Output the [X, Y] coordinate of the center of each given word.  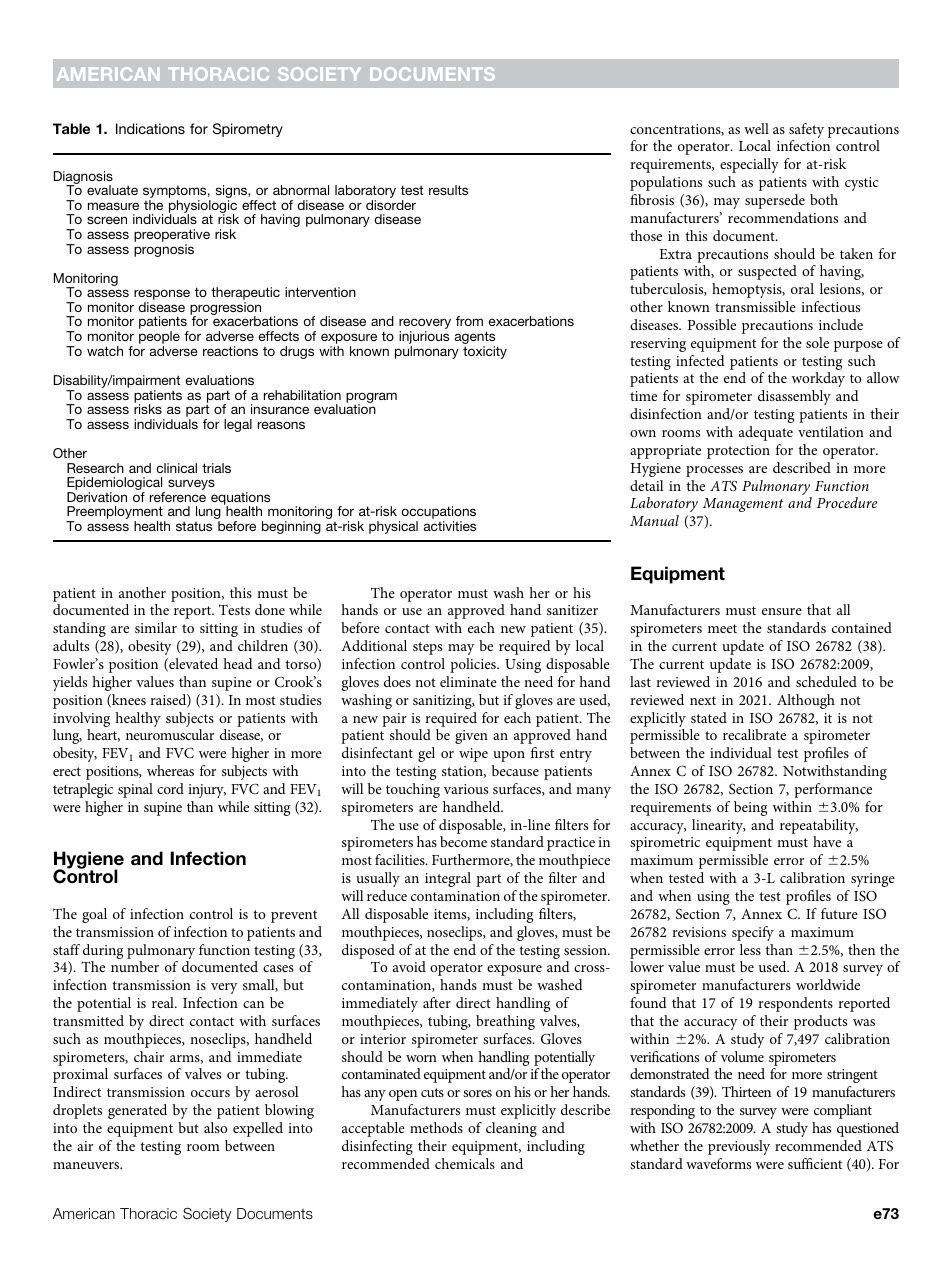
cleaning [511, 1129]
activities [450, 526]
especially [749, 165]
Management [743, 505]
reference [178, 497]
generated [137, 1111]
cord [170, 788]
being [750, 808]
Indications [150, 128]
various [466, 789]
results [448, 190]
